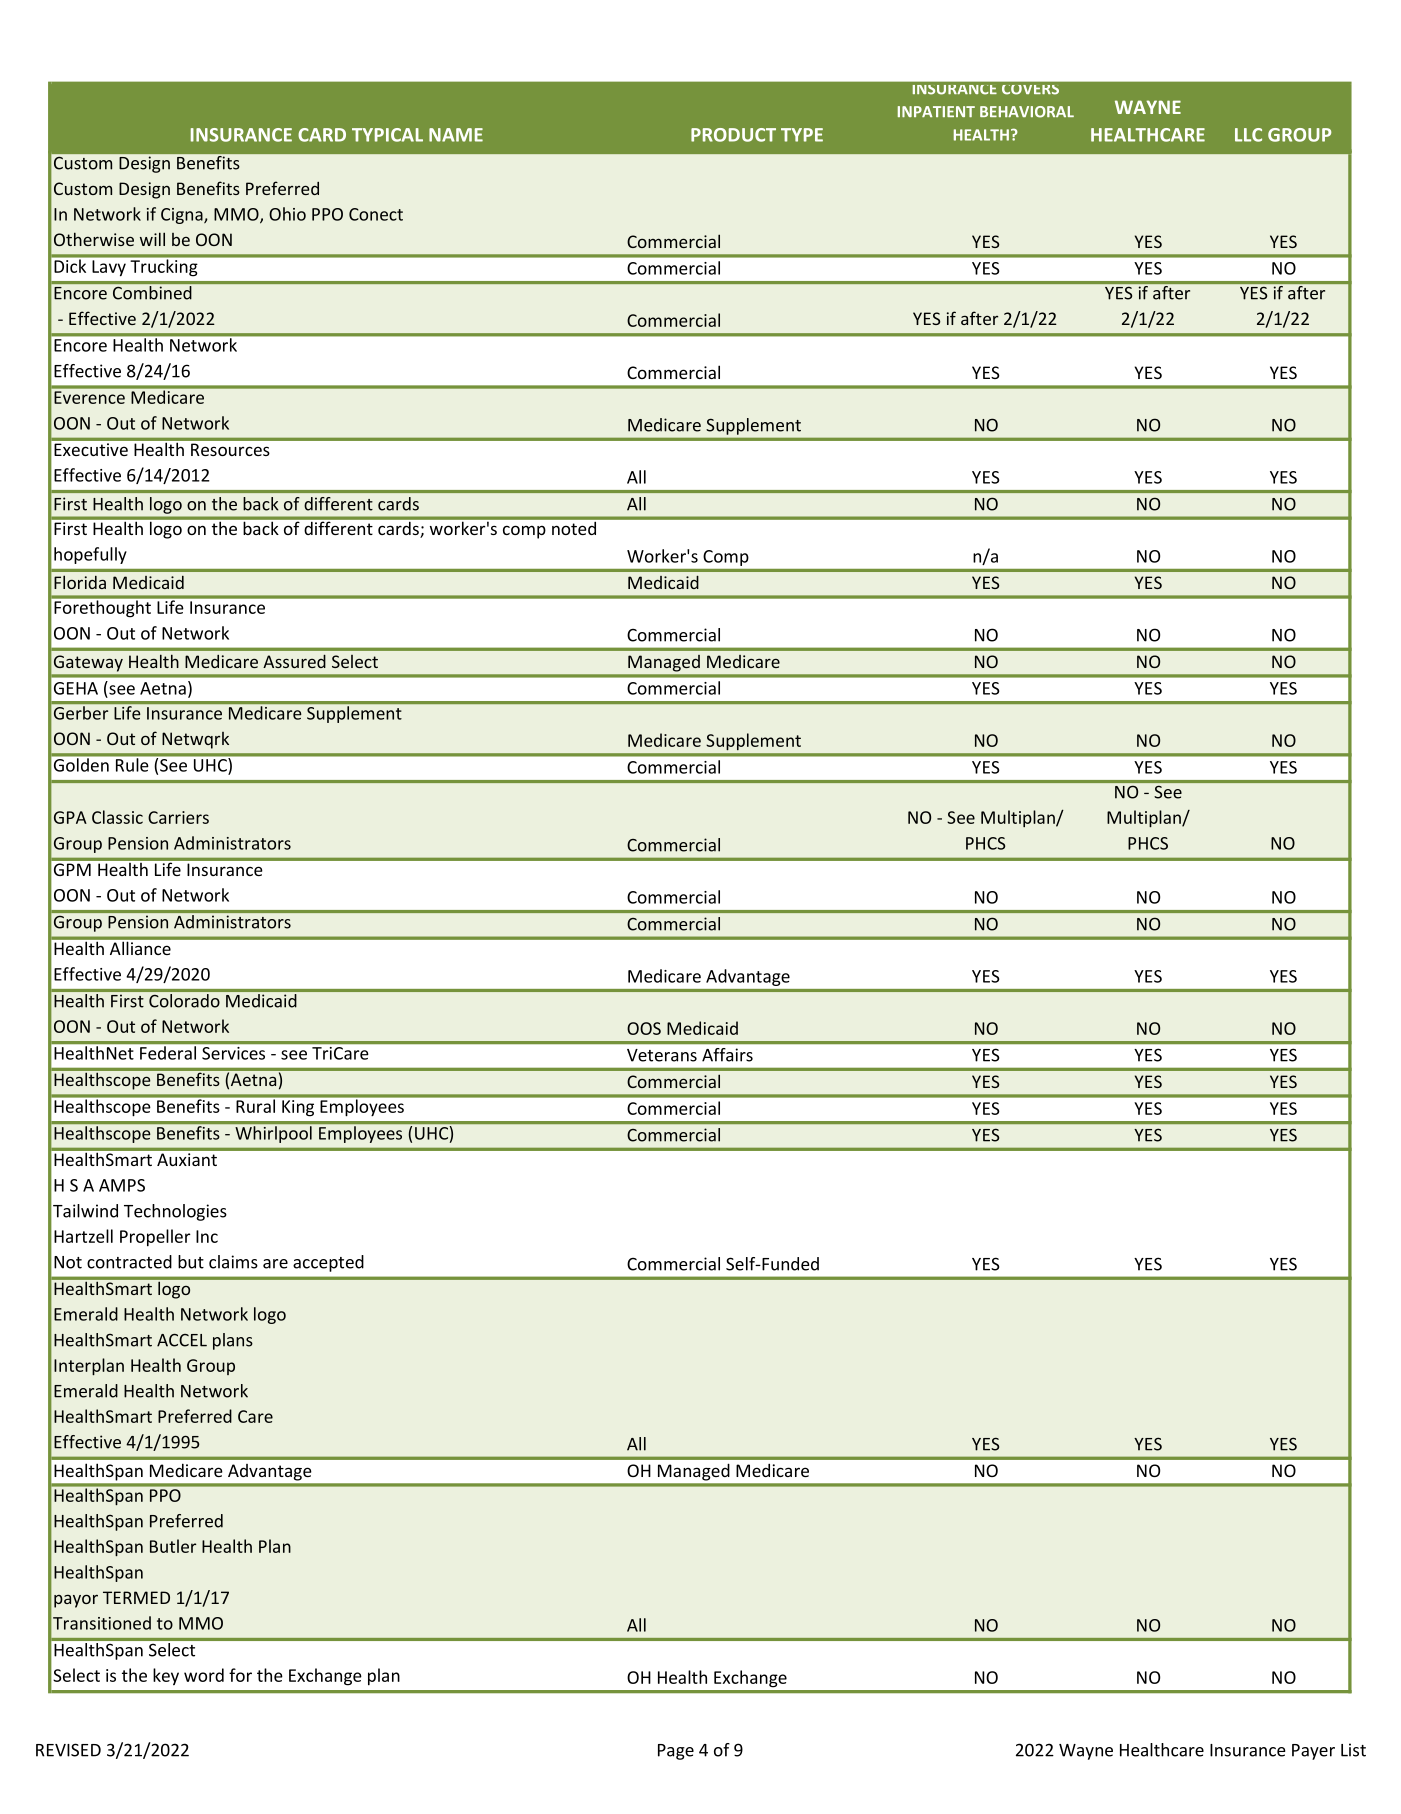  What do you see at coordinates (644, 1028) in the document?
I see `OOS` at bounding box center [644, 1028].
